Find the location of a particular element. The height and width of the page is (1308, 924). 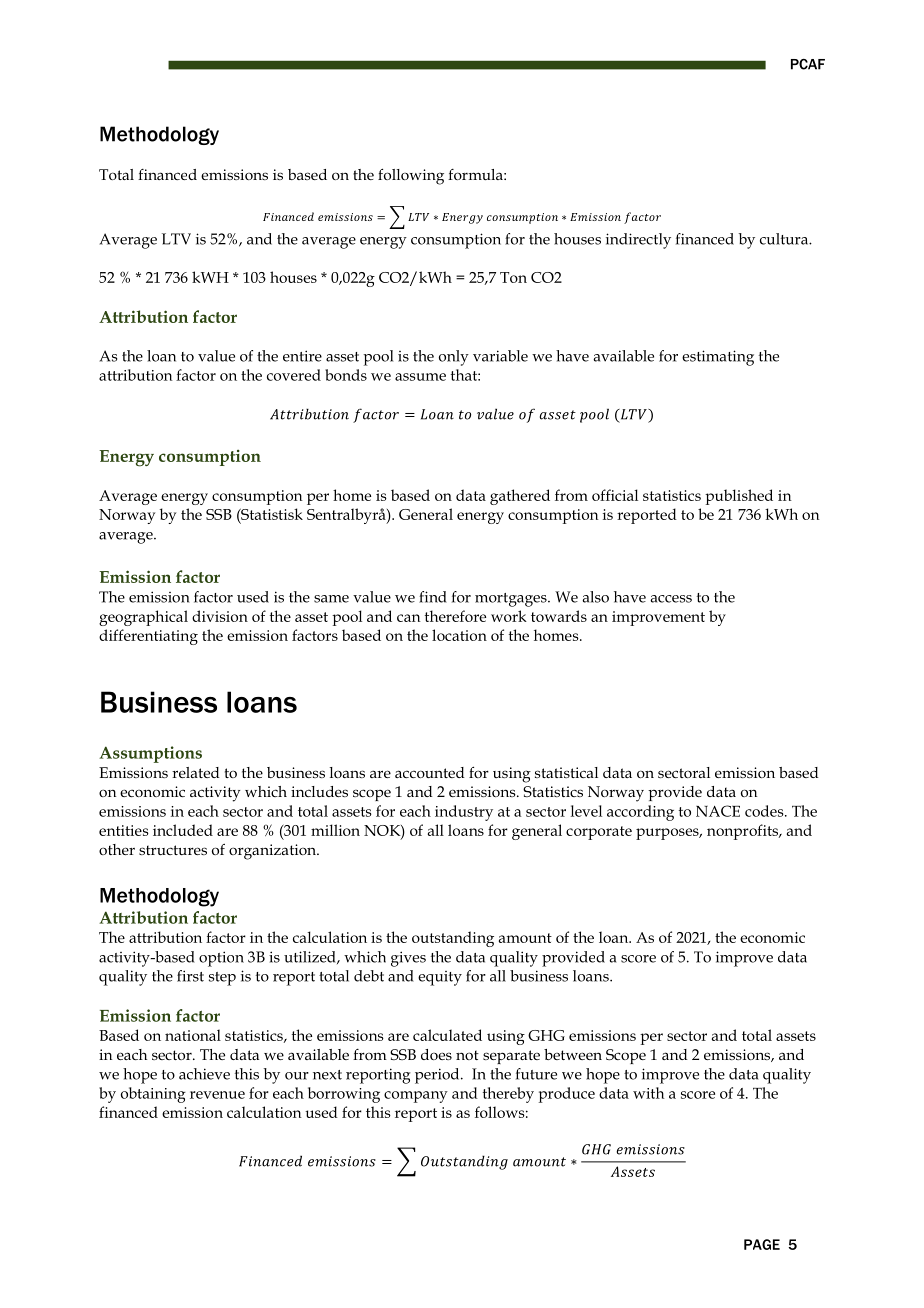

access is located at coordinates (671, 599).
